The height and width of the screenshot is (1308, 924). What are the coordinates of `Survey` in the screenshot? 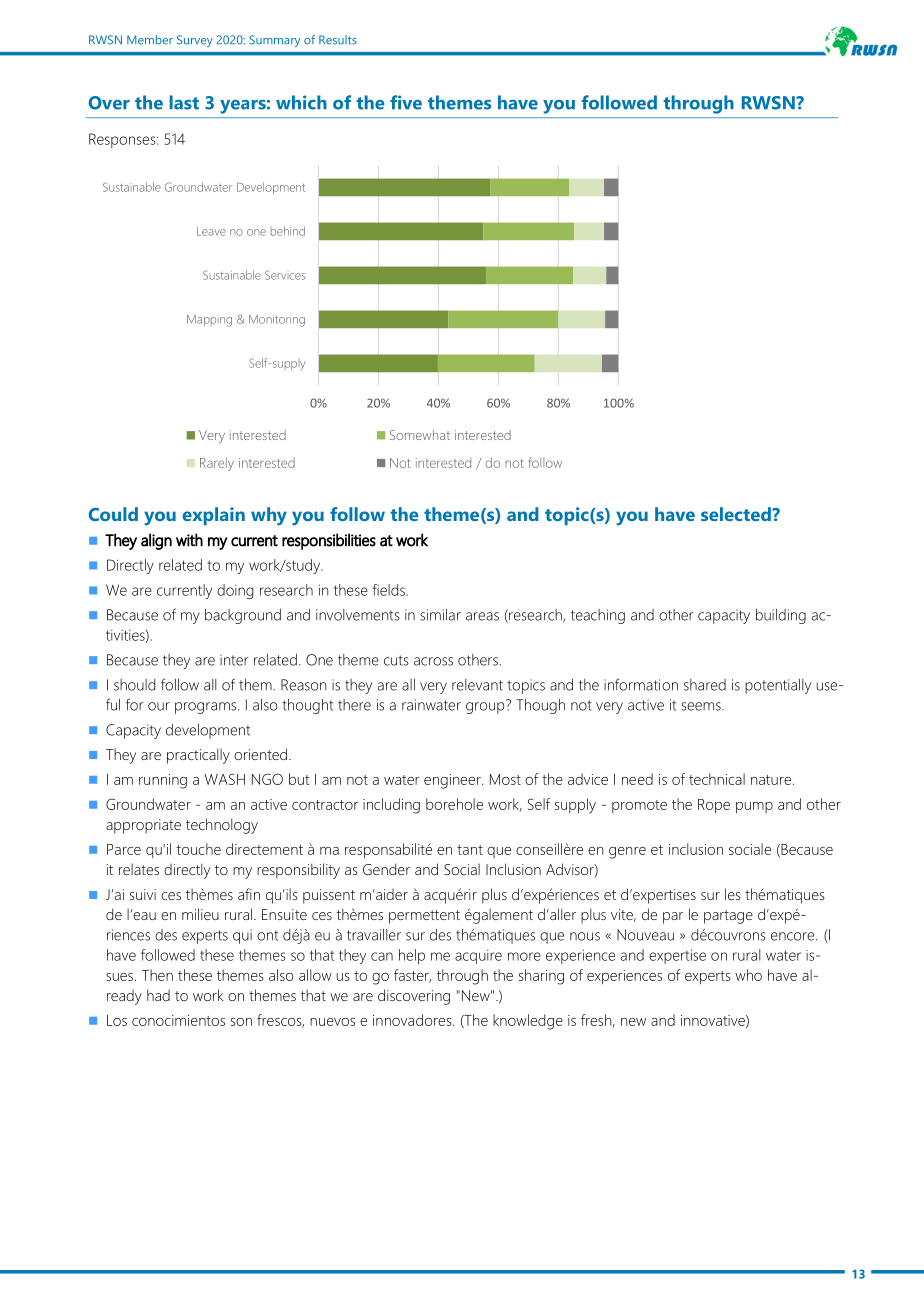 It's located at (195, 41).
